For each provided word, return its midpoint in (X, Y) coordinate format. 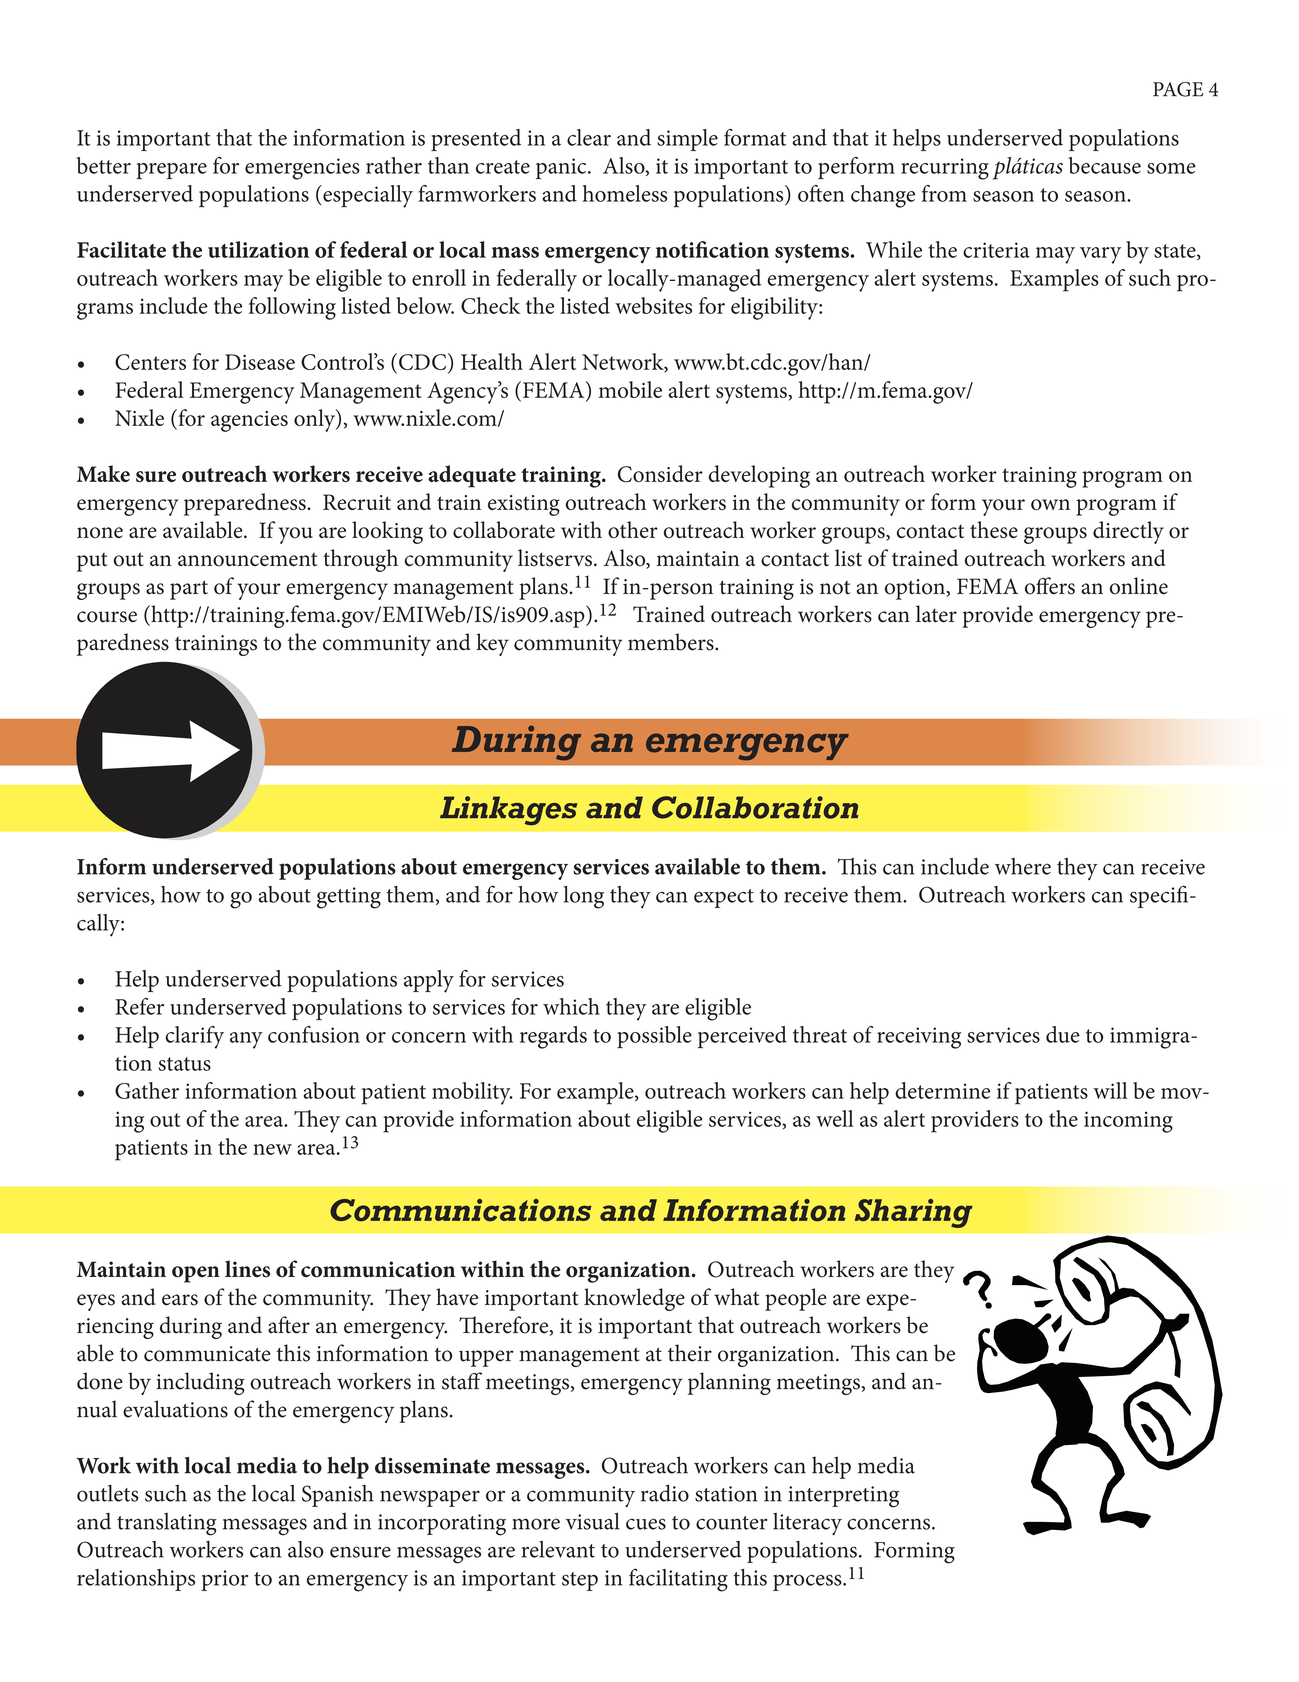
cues (646, 1524)
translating (167, 1524)
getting (349, 898)
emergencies (302, 169)
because (1105, 165)
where (1023, 866)
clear (589, 137)
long (584, 897)
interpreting (843, 1497)
